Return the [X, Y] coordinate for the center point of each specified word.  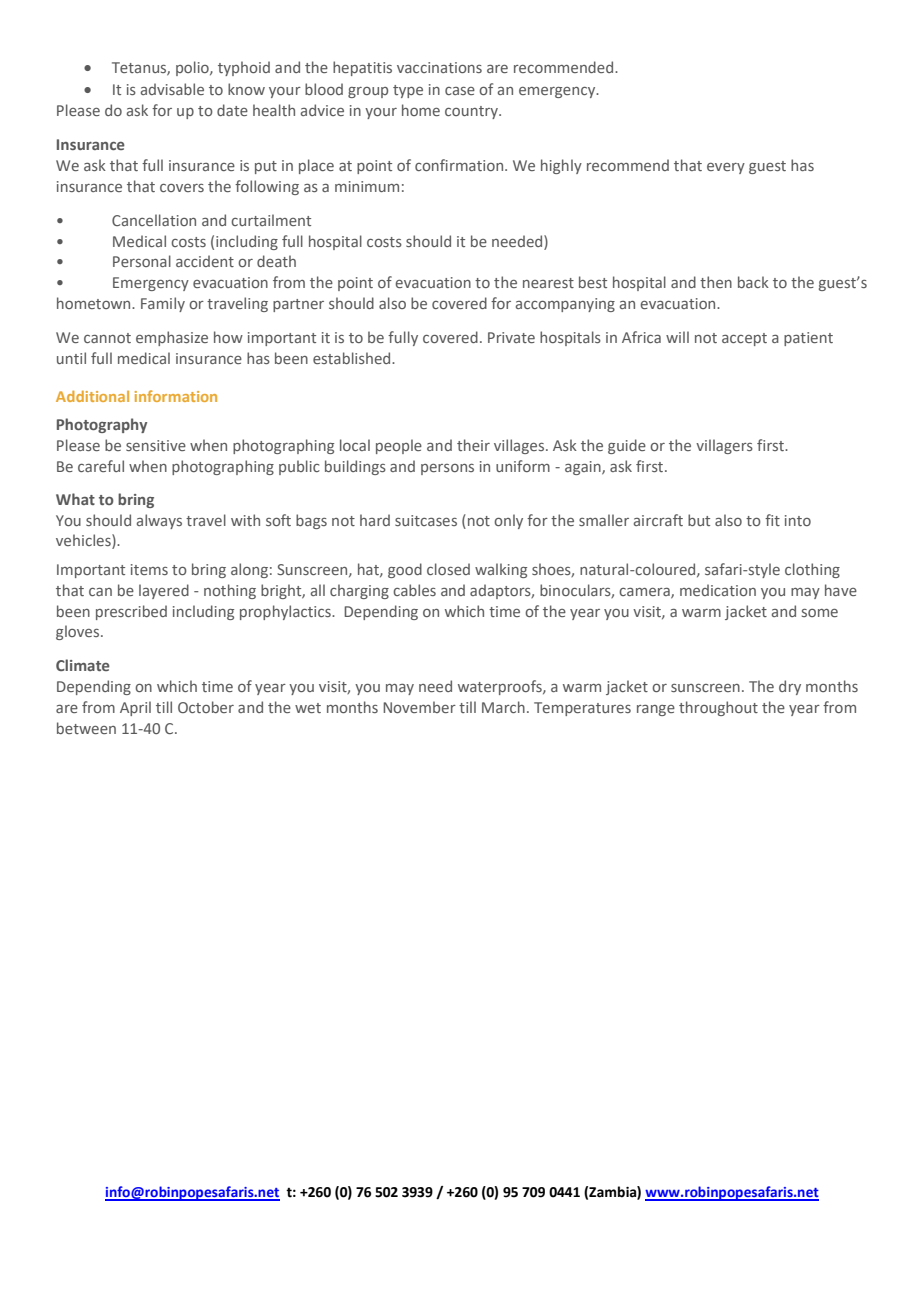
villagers [724, 446]
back [753, 282]
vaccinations [439, 67]
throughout [718, 708]
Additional [92, 396]
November [419, 707]
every [726, 168]
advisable [172, 89]
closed [448, 569]
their [473, 445]
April [135, 708]
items [149, 569]
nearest [548, 283]
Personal [142, 261]
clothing [812, 570]
